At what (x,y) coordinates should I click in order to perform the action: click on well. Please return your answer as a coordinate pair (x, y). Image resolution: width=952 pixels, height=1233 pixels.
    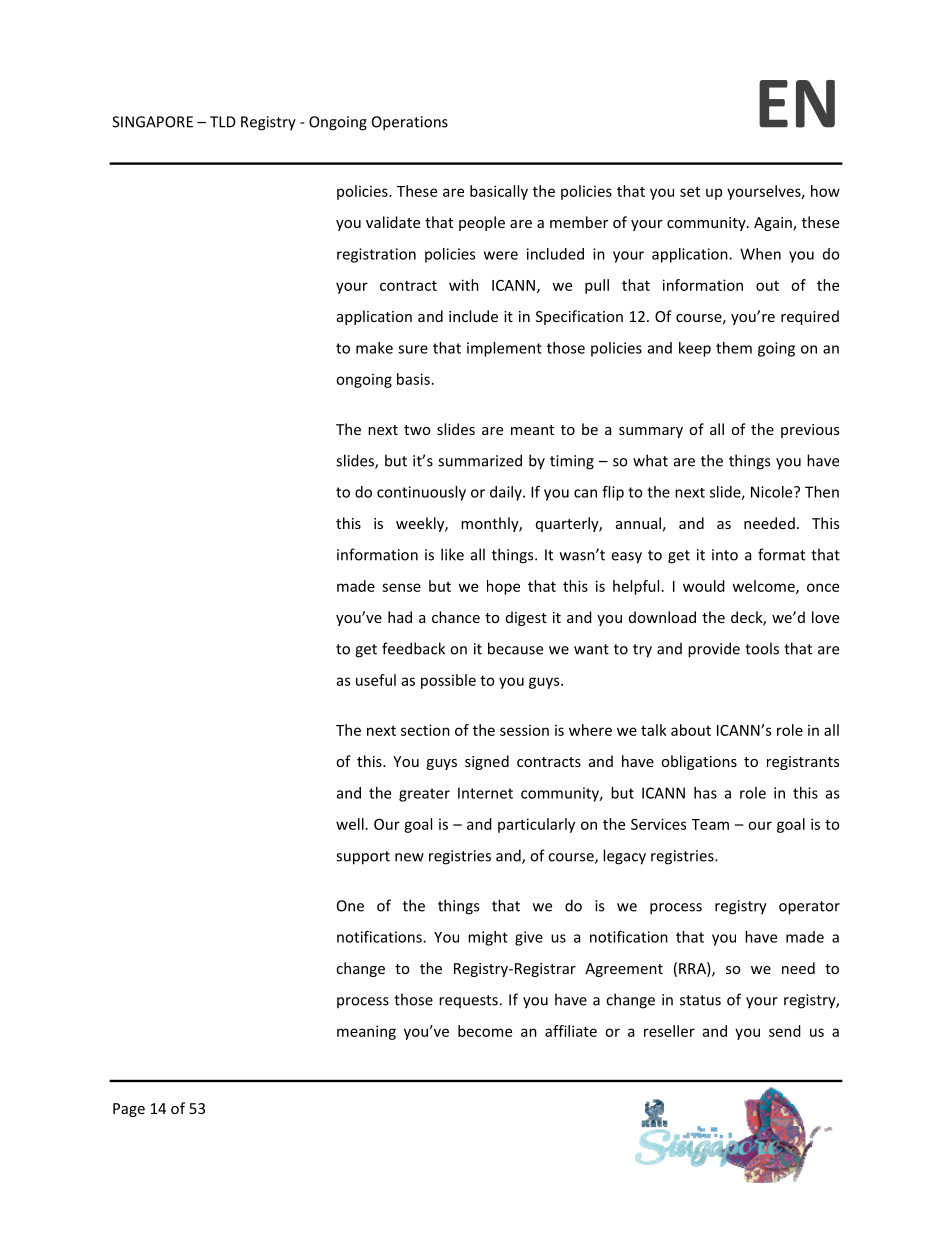
    Looking at the image, I should click on (350, 824).
